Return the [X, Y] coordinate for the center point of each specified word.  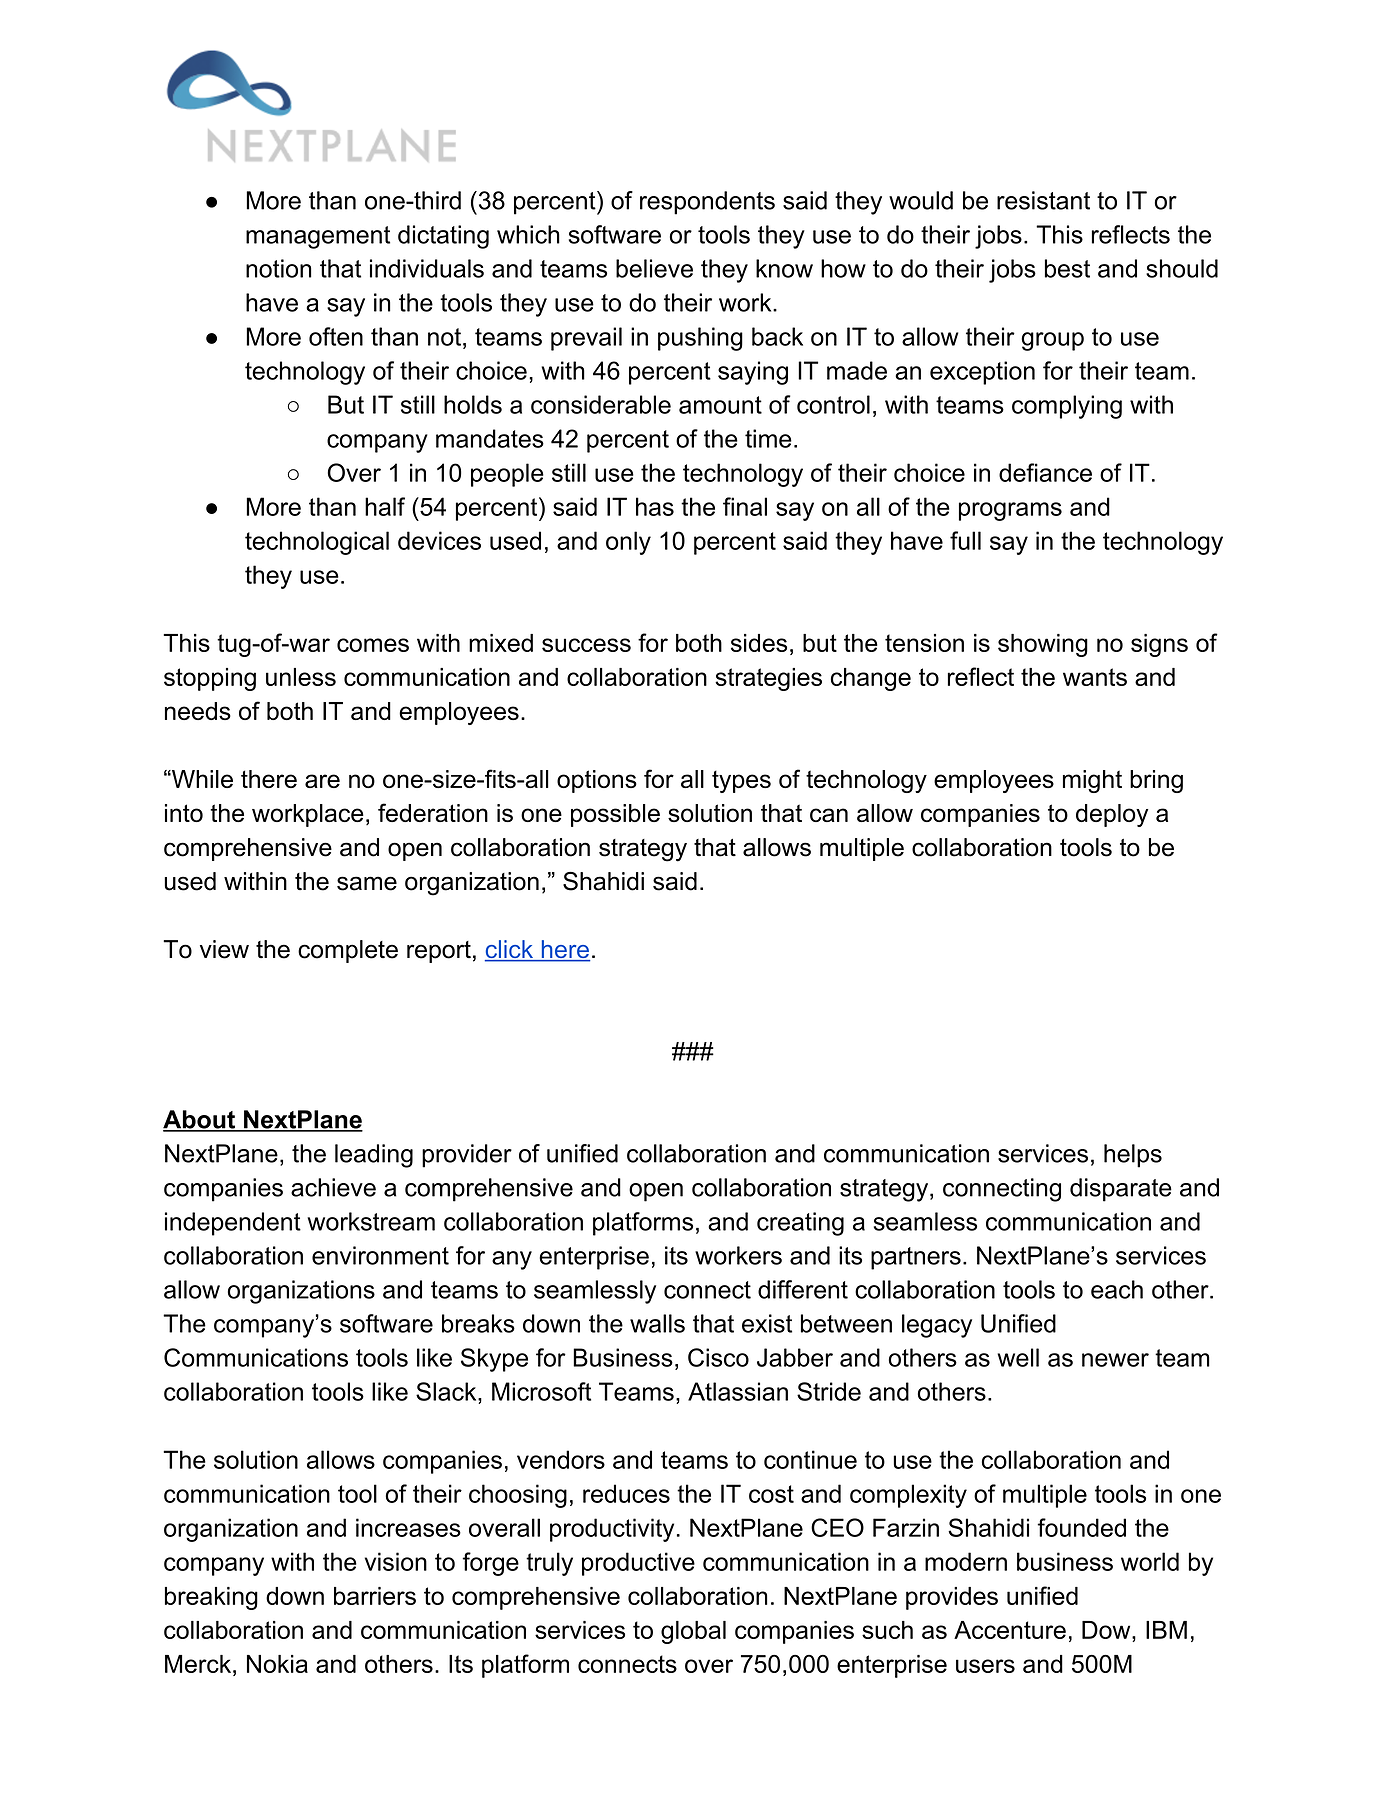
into [184, 813]
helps [1133, 1156]
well [1018, 1357]
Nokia [277, 1664]
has [655, 506]
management [318, 237]
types [741, 781]
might [1092, 781]
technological [317, 543]
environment [380, 1255]
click [510, 950]
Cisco [718, 1357]
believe [654, 268]
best [1067, 268]
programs [1010, 511]
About [200, 1120]
